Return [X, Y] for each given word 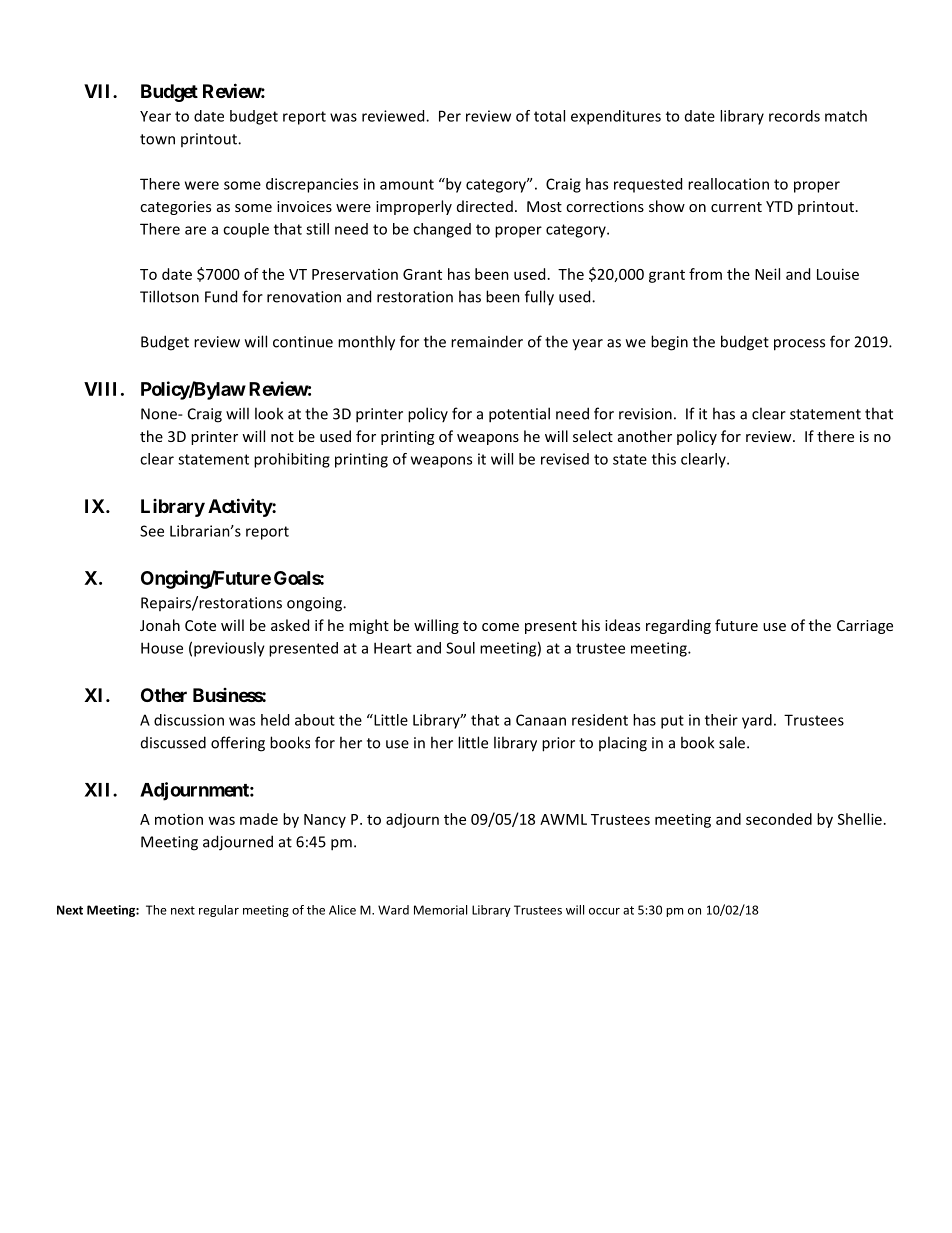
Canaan [541, 720]
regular [219, 911]
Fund [221, 296]
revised [565, 459]
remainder [487, 341]
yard [757, 721]
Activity [240, 507]
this [664, 459]
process [799, 345]
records [794, 116]
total [549, 116]
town [157, 139]
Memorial [440, 910]
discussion [189, 720]
